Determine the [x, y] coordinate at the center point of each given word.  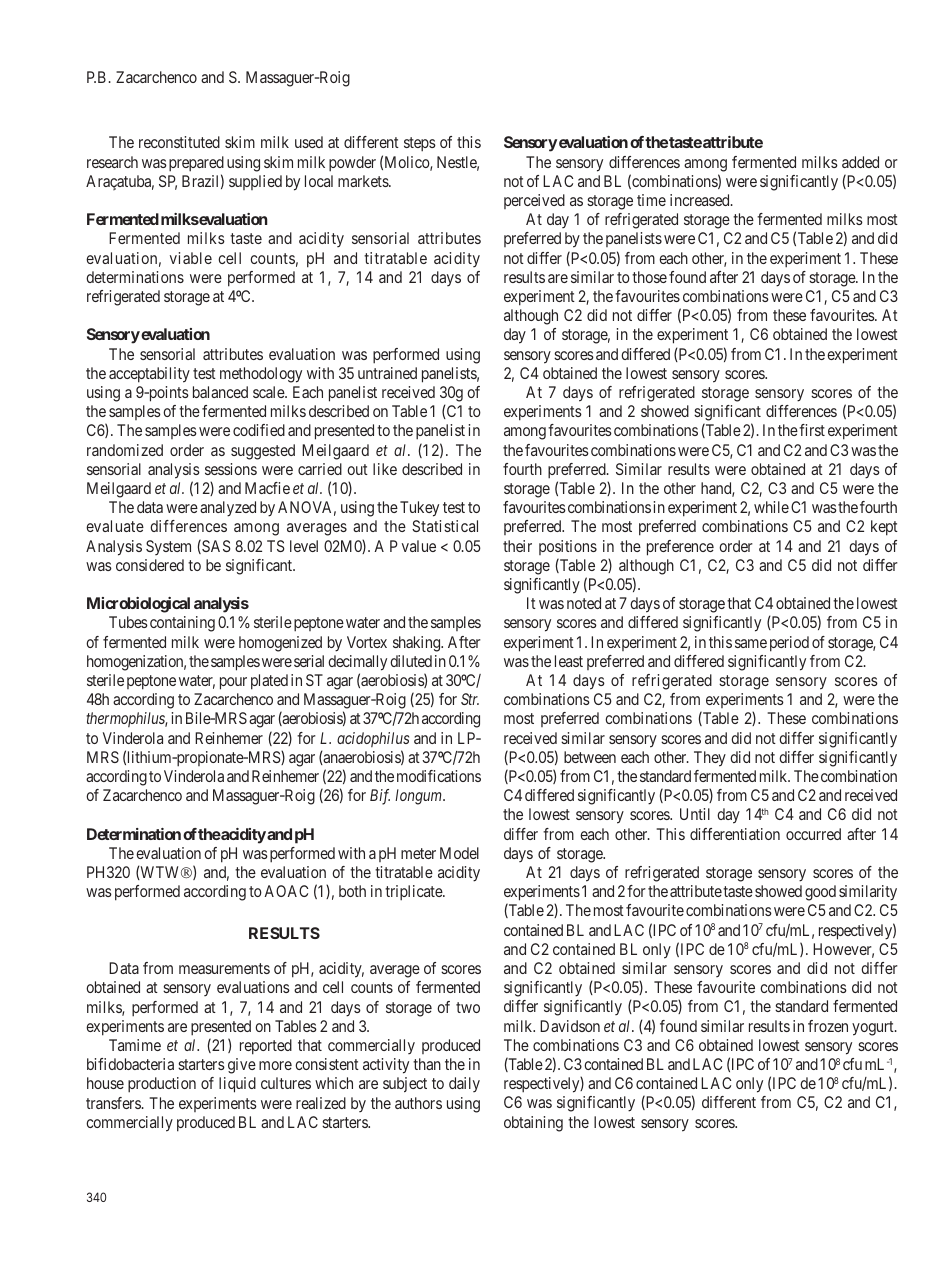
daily [464, 1084]
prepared [196, 164]
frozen [828, 1026]
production [162, 1085]
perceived [534, 201]
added [860, 162]
